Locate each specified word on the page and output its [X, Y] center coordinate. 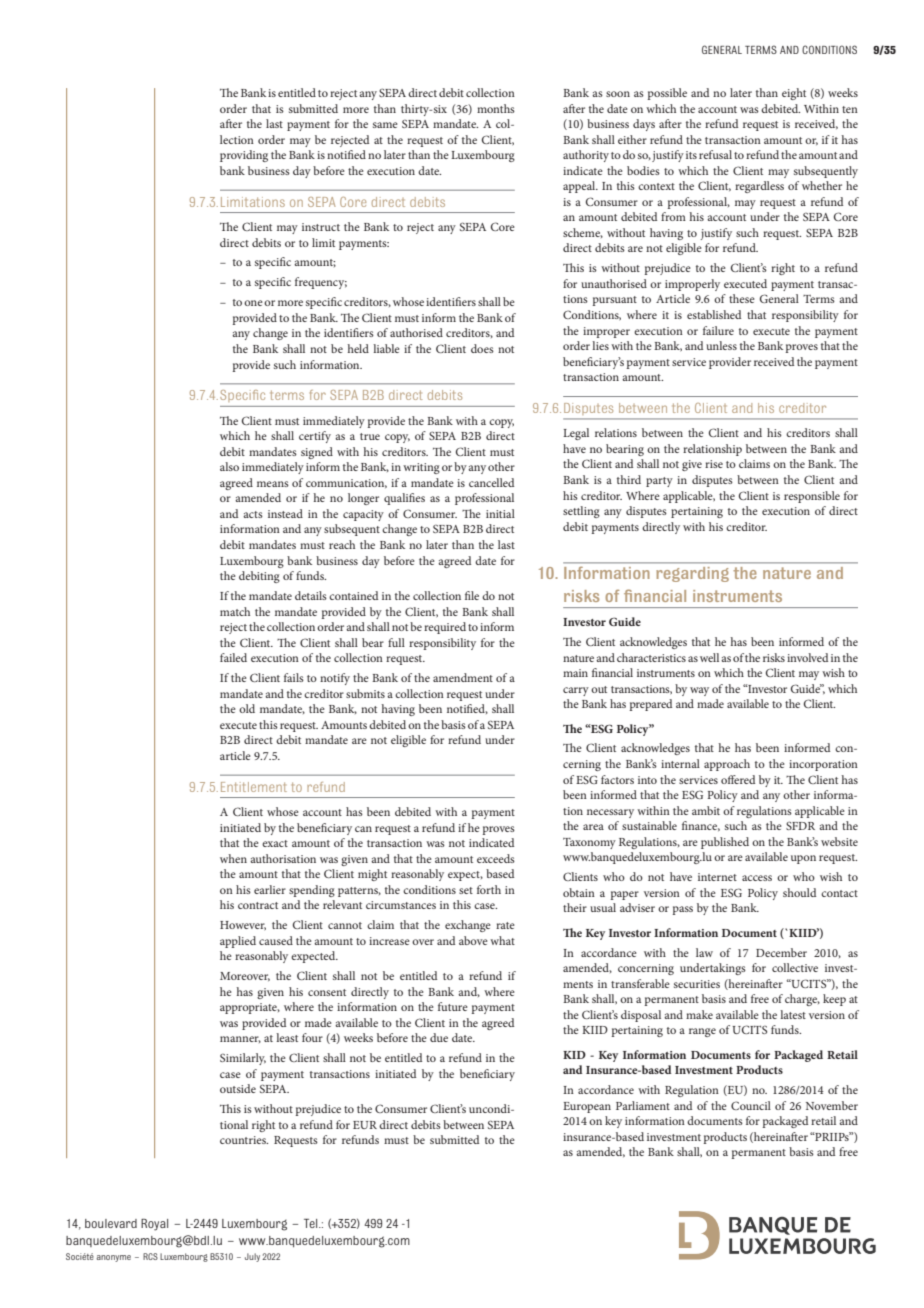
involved [807, 657]
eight [794, 94]
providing [244, 156]
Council [751, 1105]
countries [244, 1140]
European [587, 1107]
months [496, 108]
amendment [463, 677]
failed [233, 657]
